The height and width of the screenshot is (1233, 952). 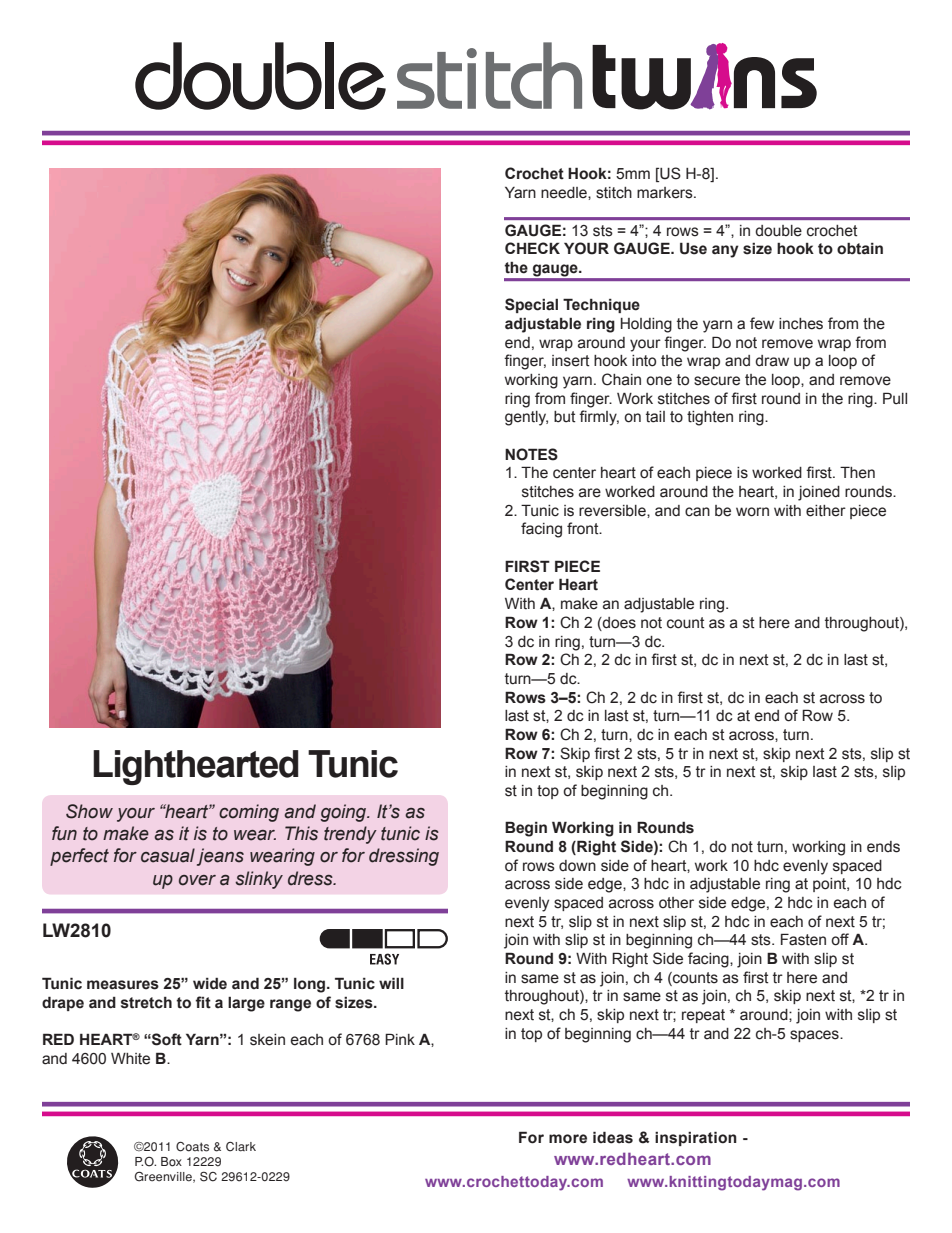 I want to click on Box, so click(x=171, y=1162).
